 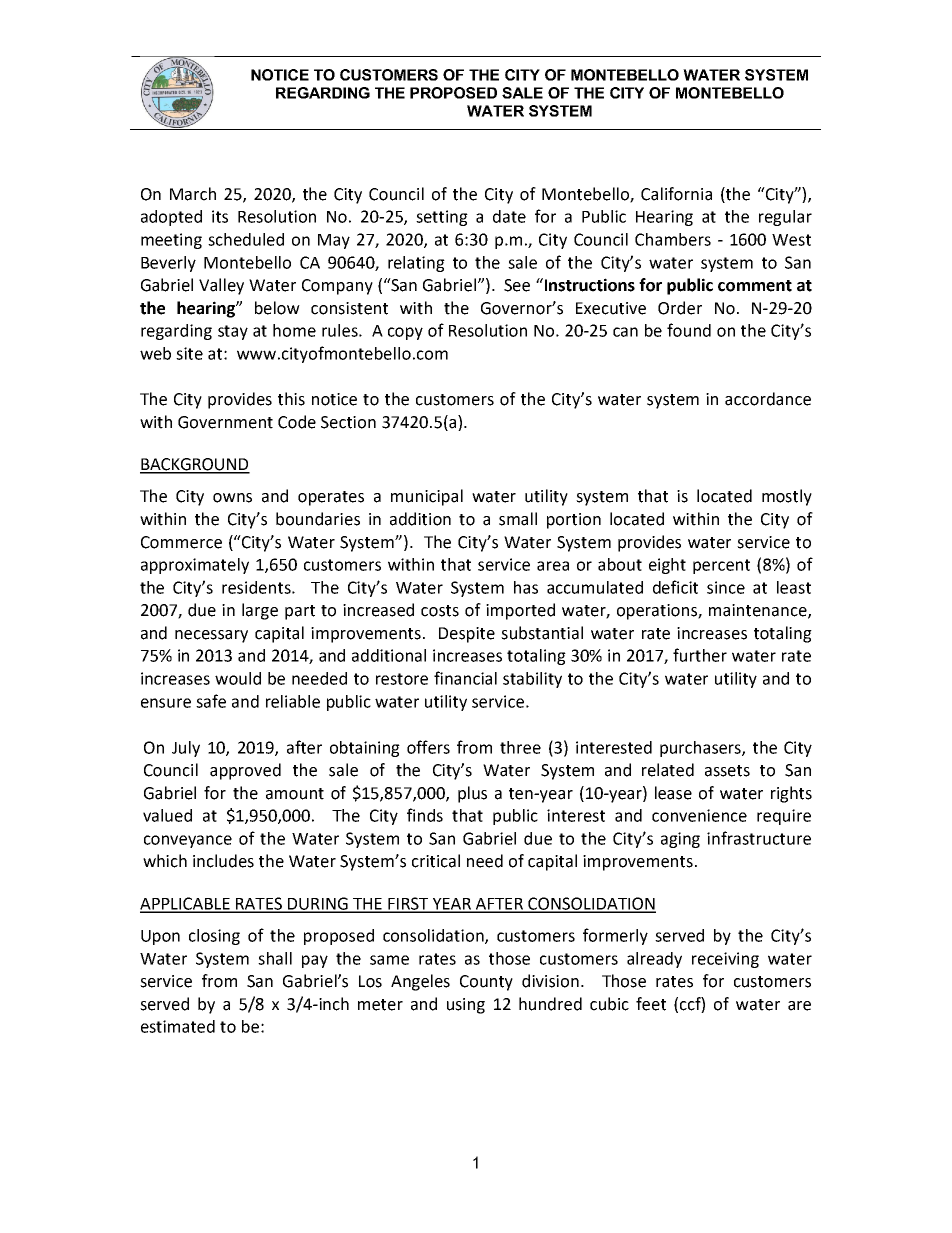 I want to click on using, so click(x=466, y=1006).
